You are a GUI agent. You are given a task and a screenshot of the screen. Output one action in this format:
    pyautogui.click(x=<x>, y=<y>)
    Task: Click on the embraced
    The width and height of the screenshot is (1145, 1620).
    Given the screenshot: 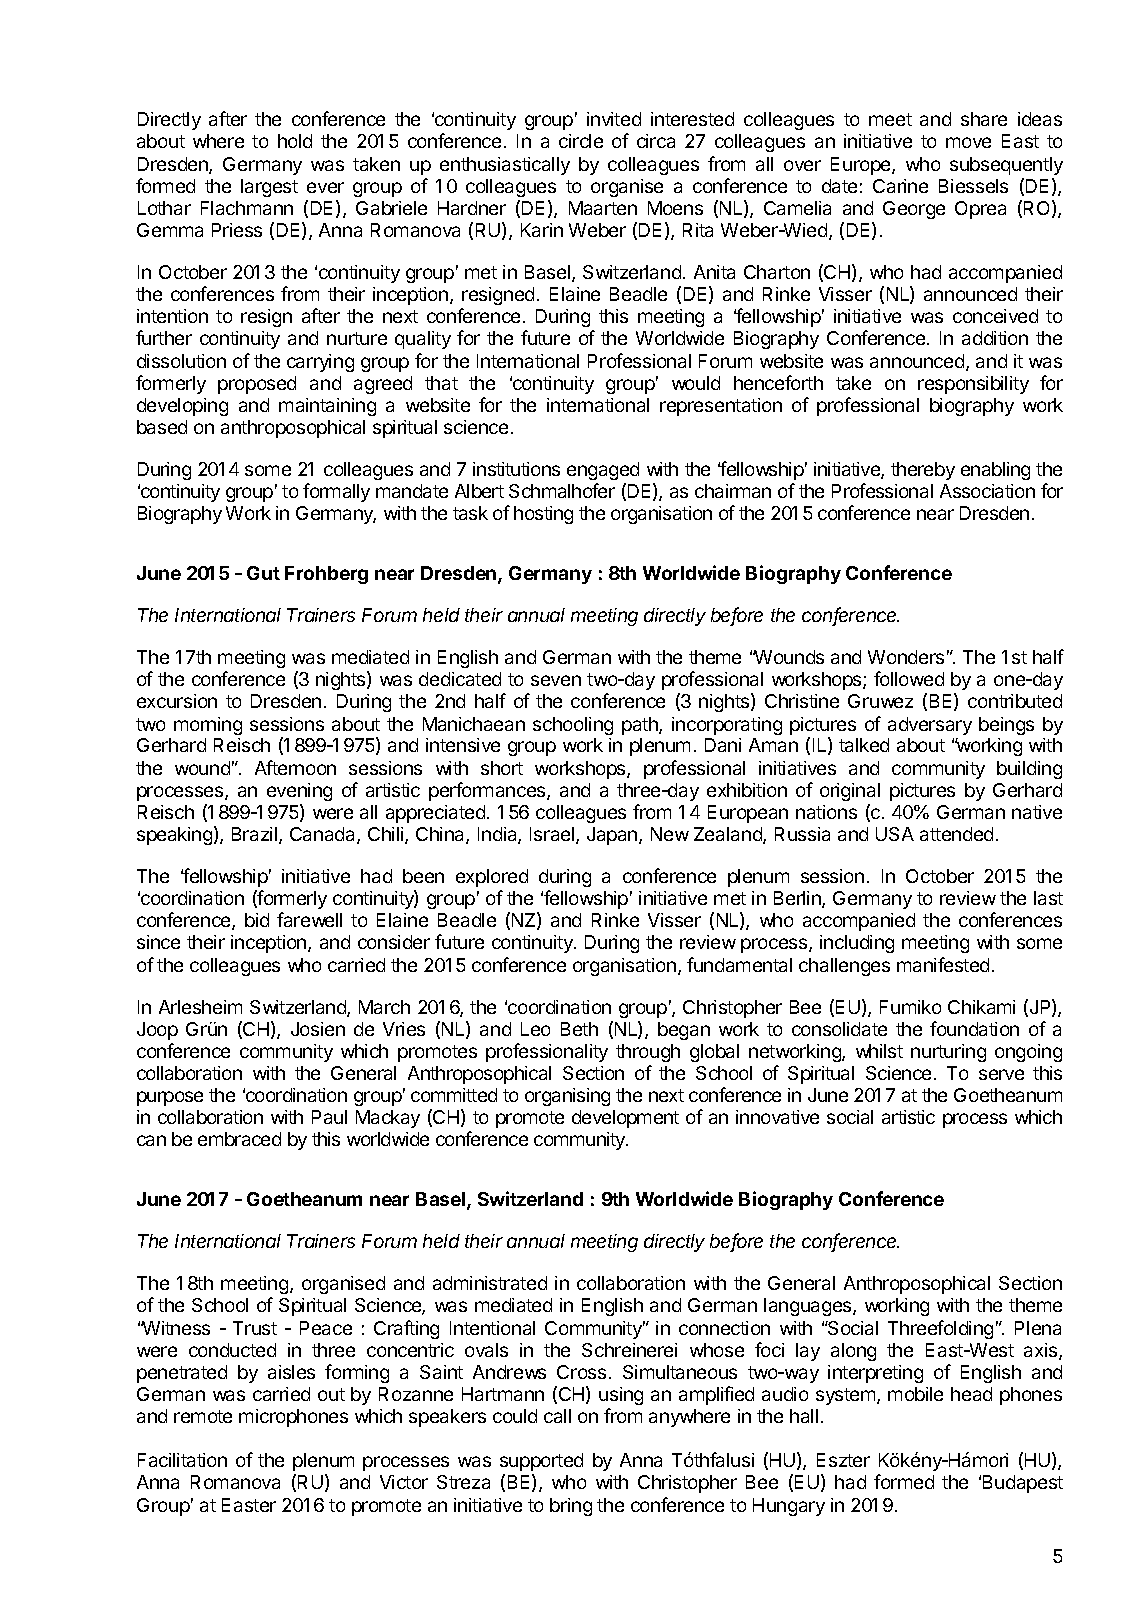 What is the action you would take?
    pyautogui.click(x=239, y=1139)
